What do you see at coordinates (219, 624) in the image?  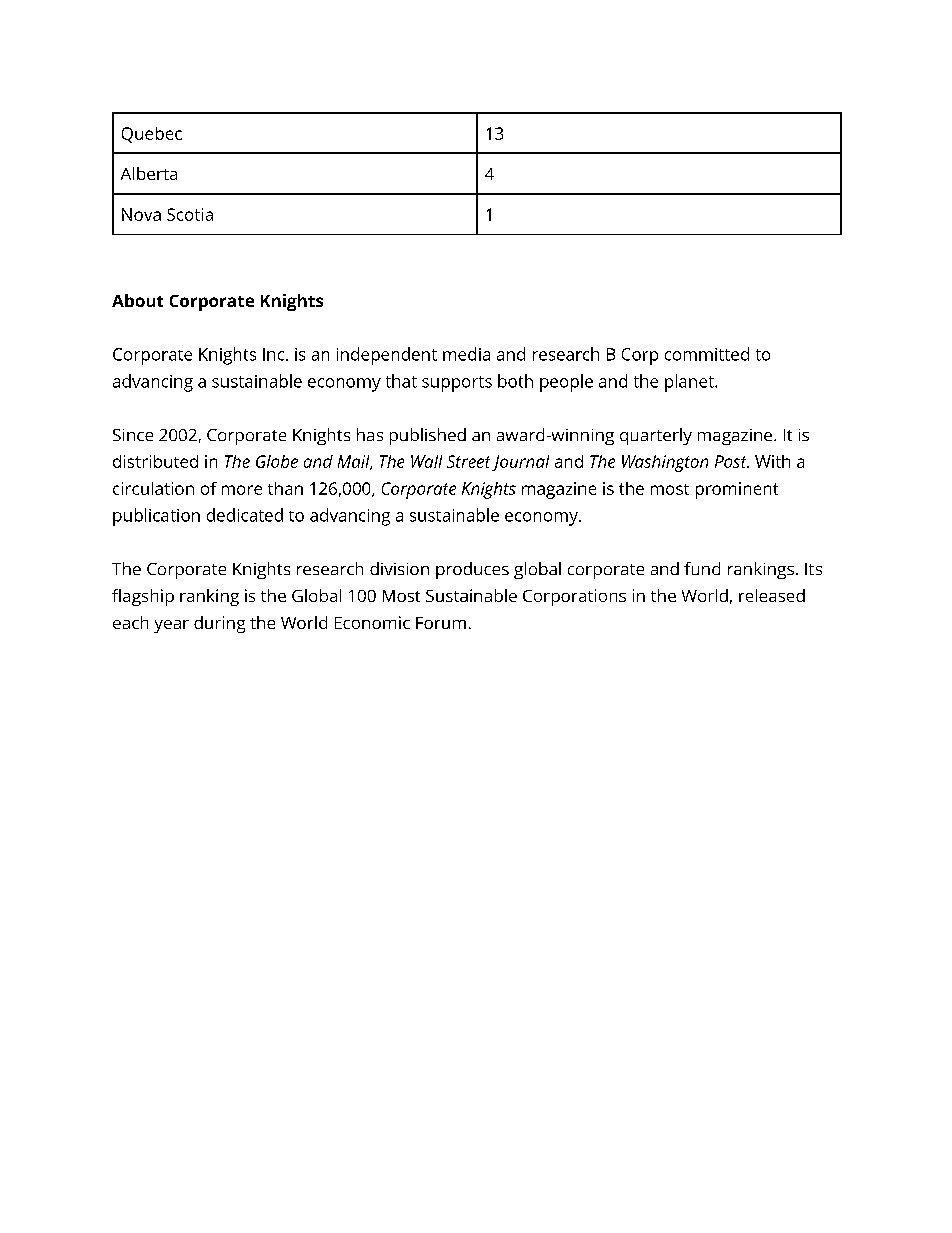 I see `during` at bounding box center [219, 624].
